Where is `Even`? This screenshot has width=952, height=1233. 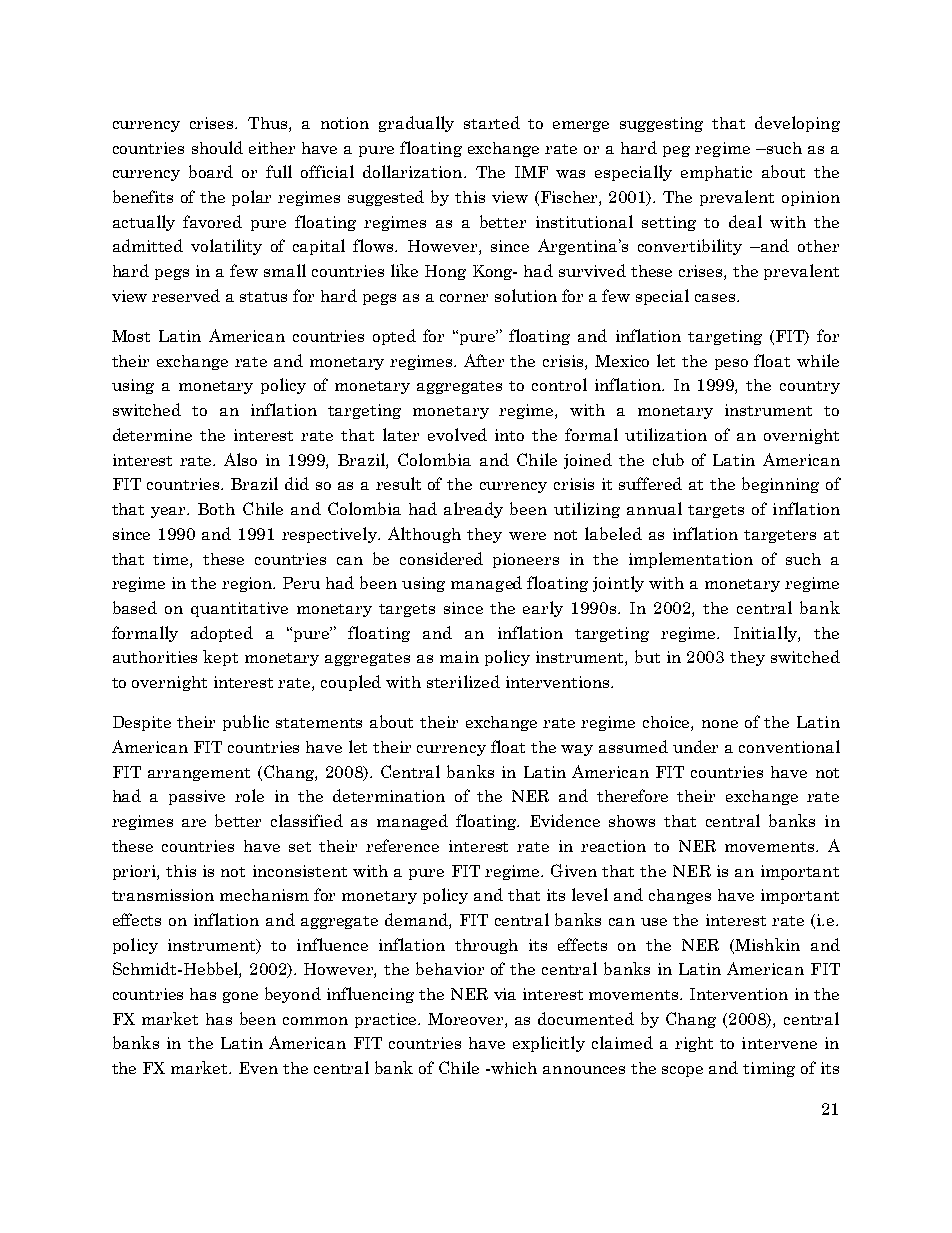
Even is located at coordinates (258, 1068).
